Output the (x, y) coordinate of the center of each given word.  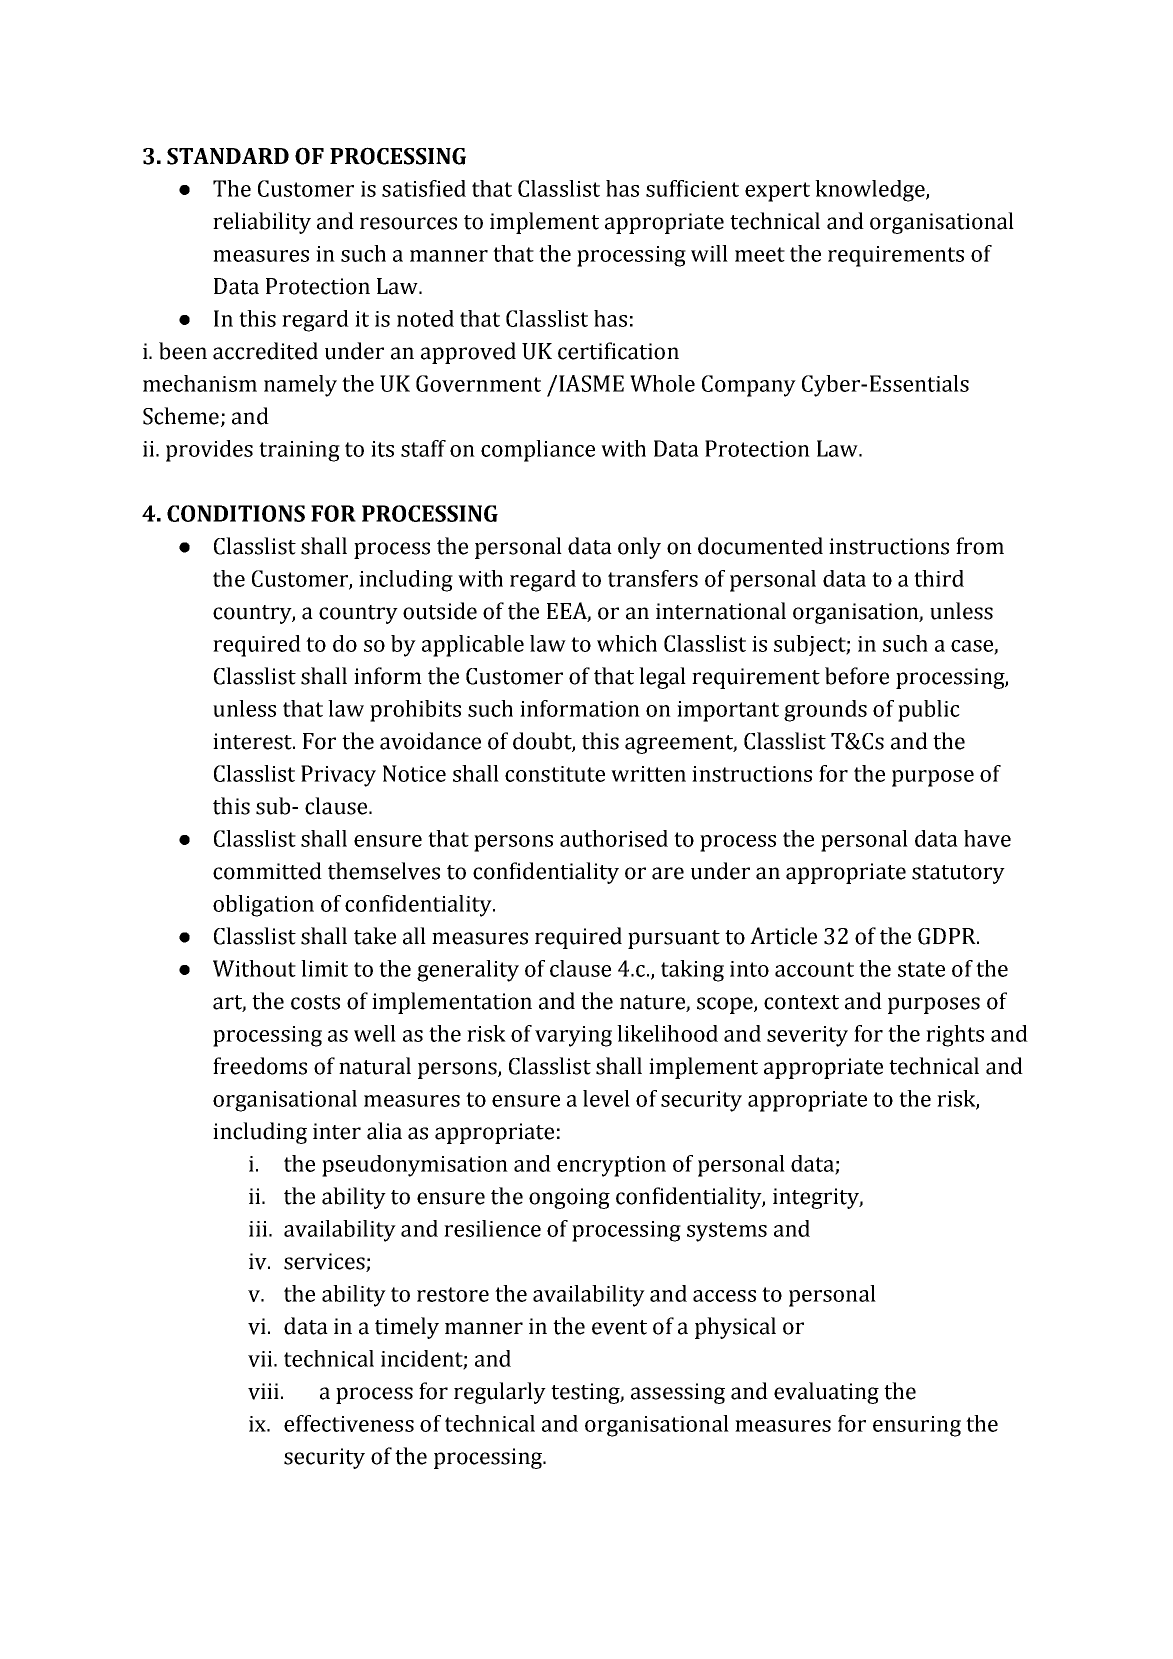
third (939, 578)
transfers (653, 578)
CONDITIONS (236, 513)
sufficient (692, 188)
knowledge (871, 191)
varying (573, 1036)
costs (315, 1002)
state (921, 969)
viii (263, 1391)
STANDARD (228, 156)
